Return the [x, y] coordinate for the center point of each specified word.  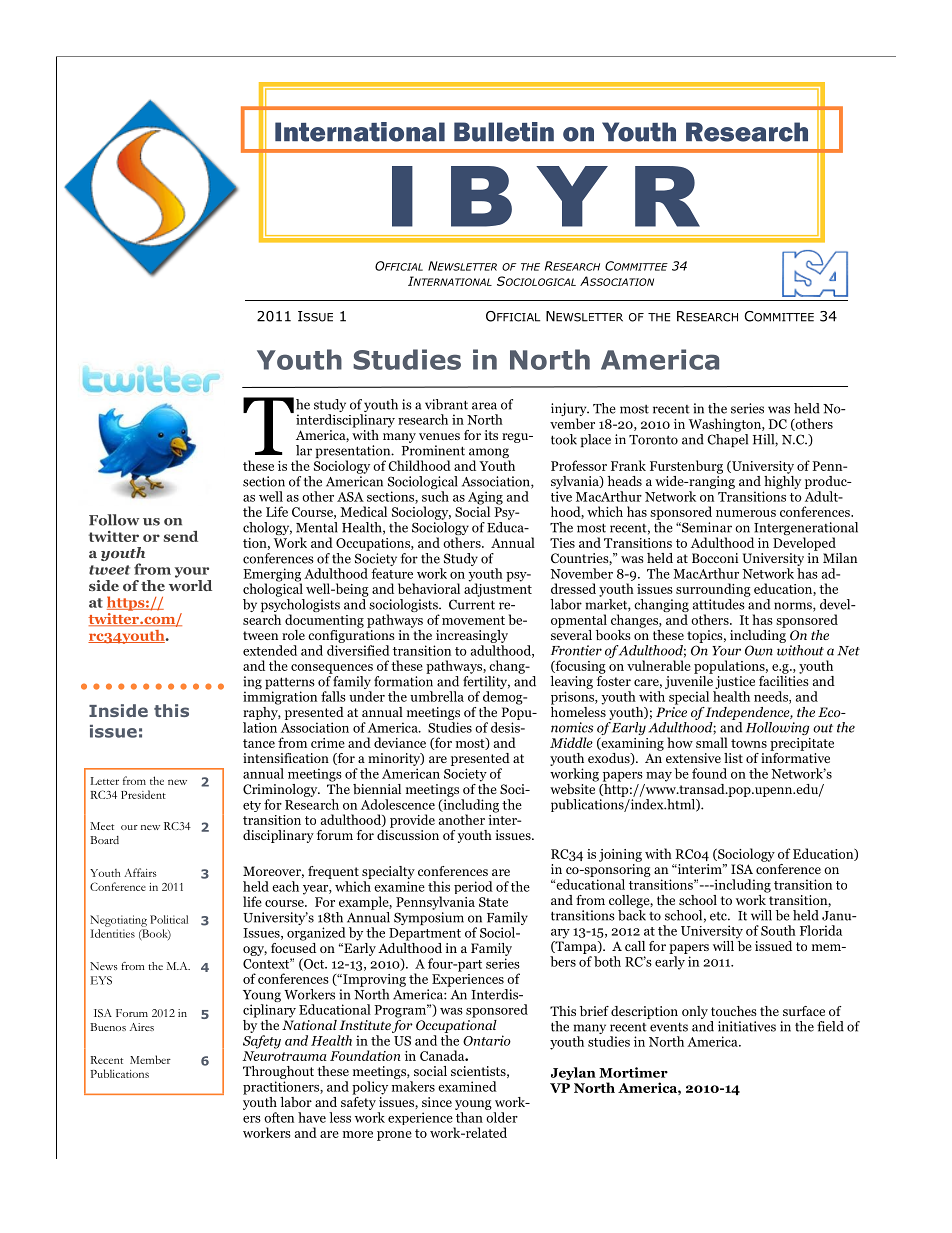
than [469, 1117]
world [190, 585]
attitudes [720, 603]
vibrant [446, 404]
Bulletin [504, 132]
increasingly [472, 636]
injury [570, 411]
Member [150, 1059]
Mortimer [633, 1072]
